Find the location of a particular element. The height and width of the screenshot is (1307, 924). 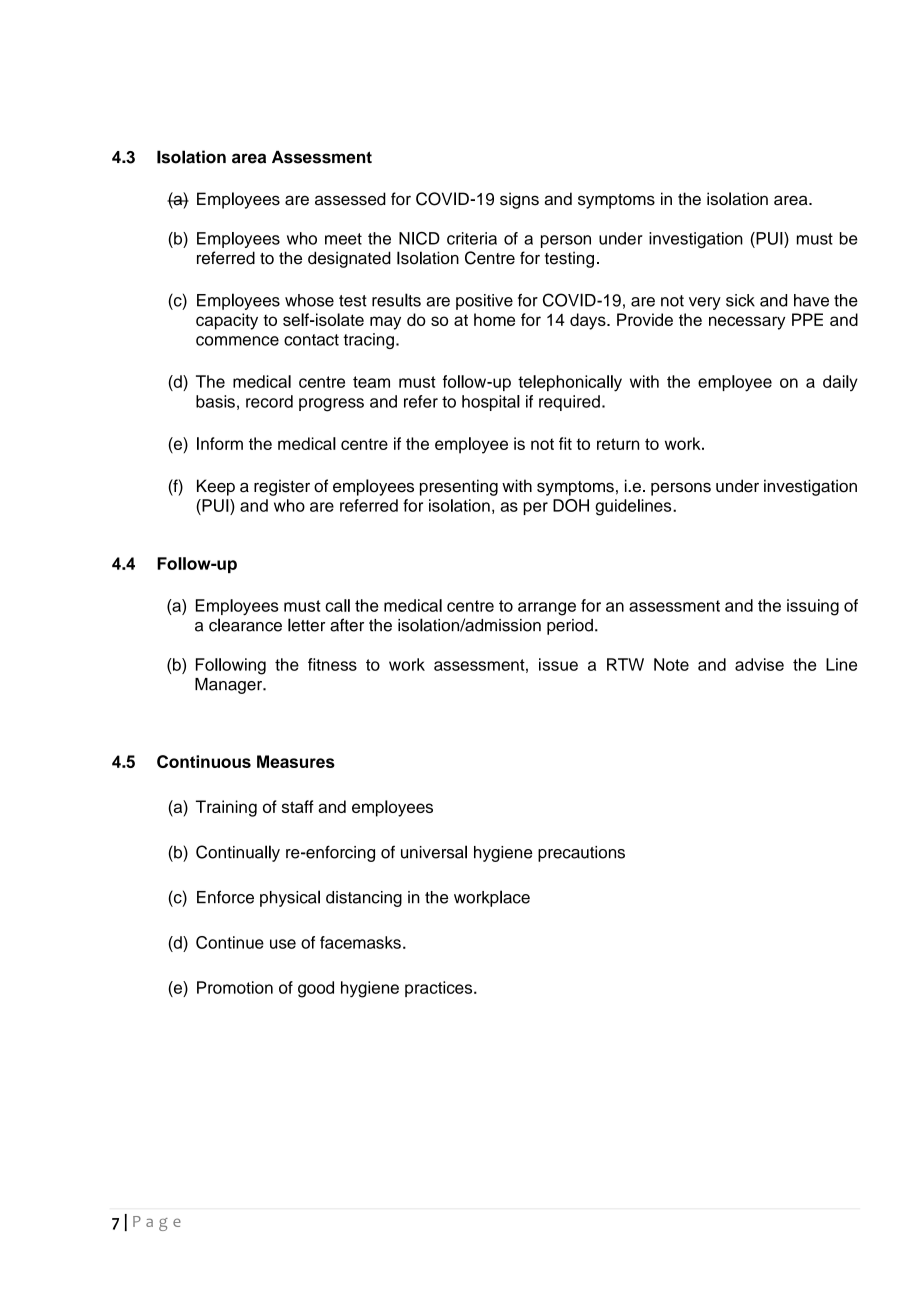

letter is located at coordinates (306, 625).
